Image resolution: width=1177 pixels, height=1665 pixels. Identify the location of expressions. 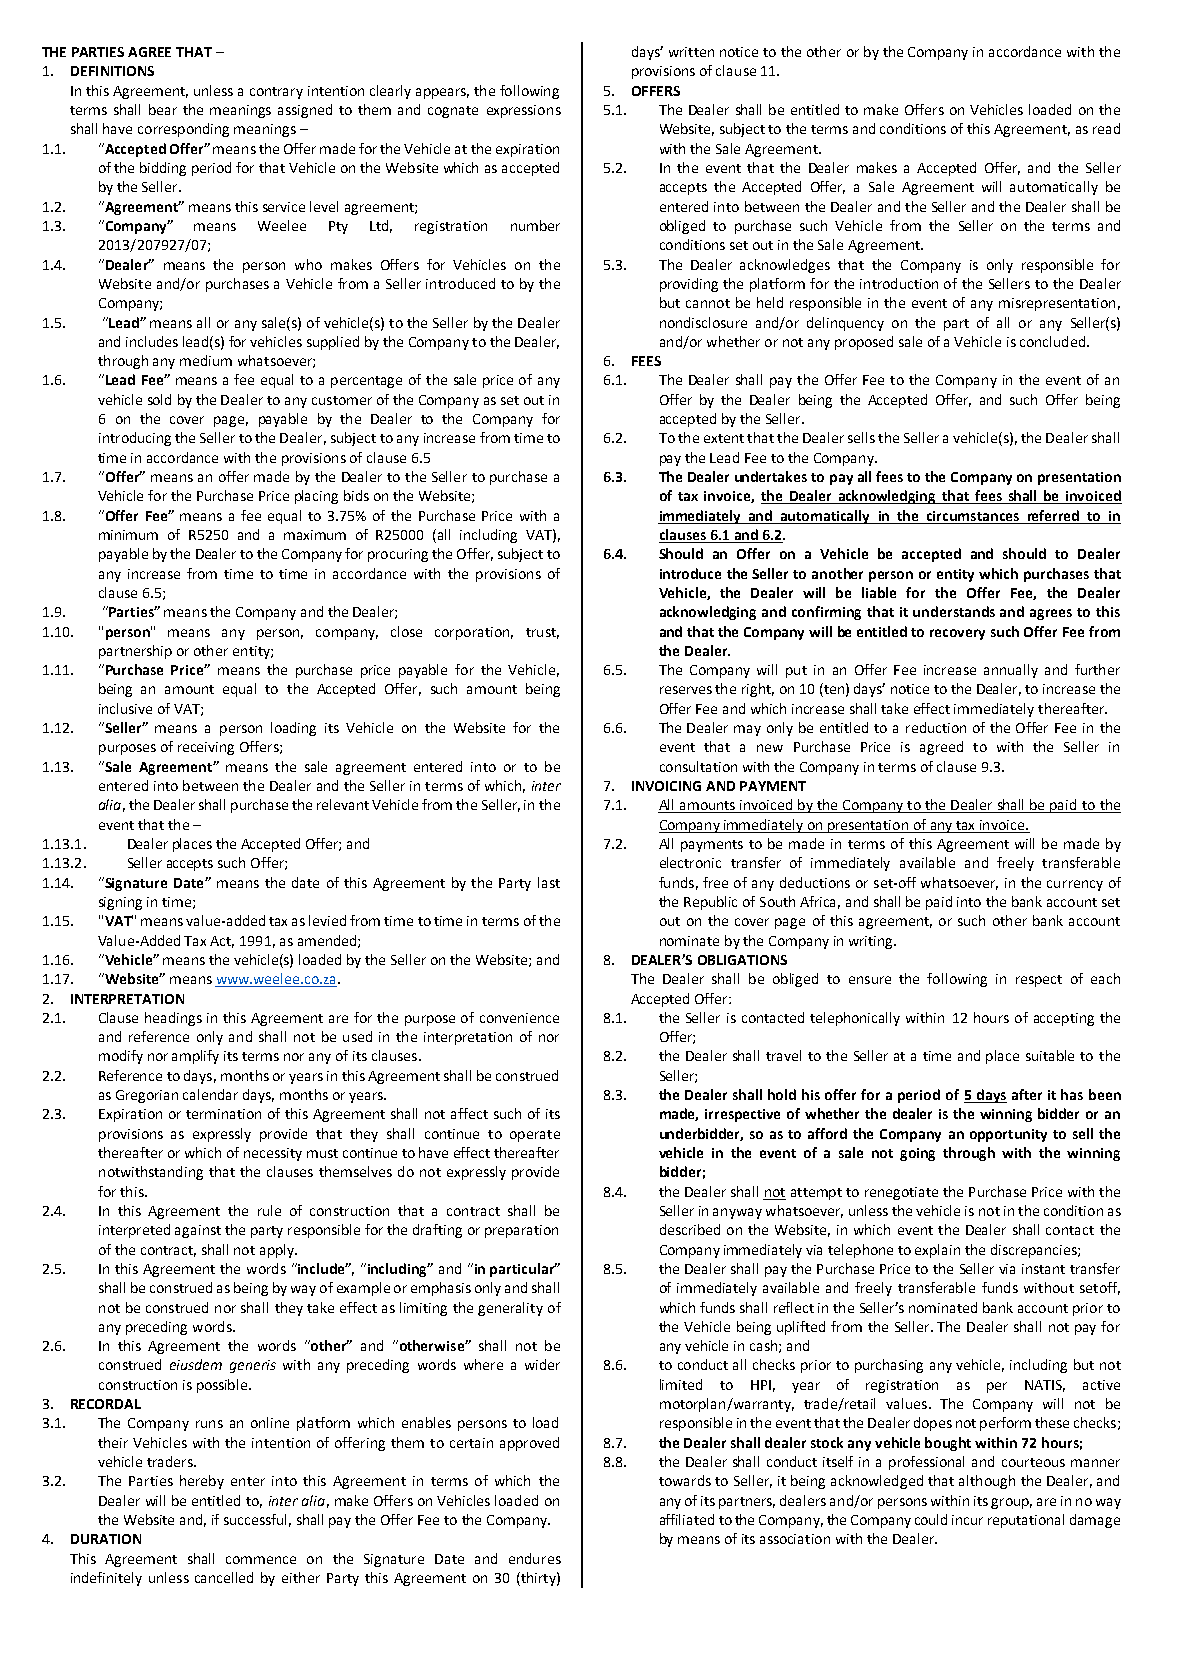
(524, 111).
